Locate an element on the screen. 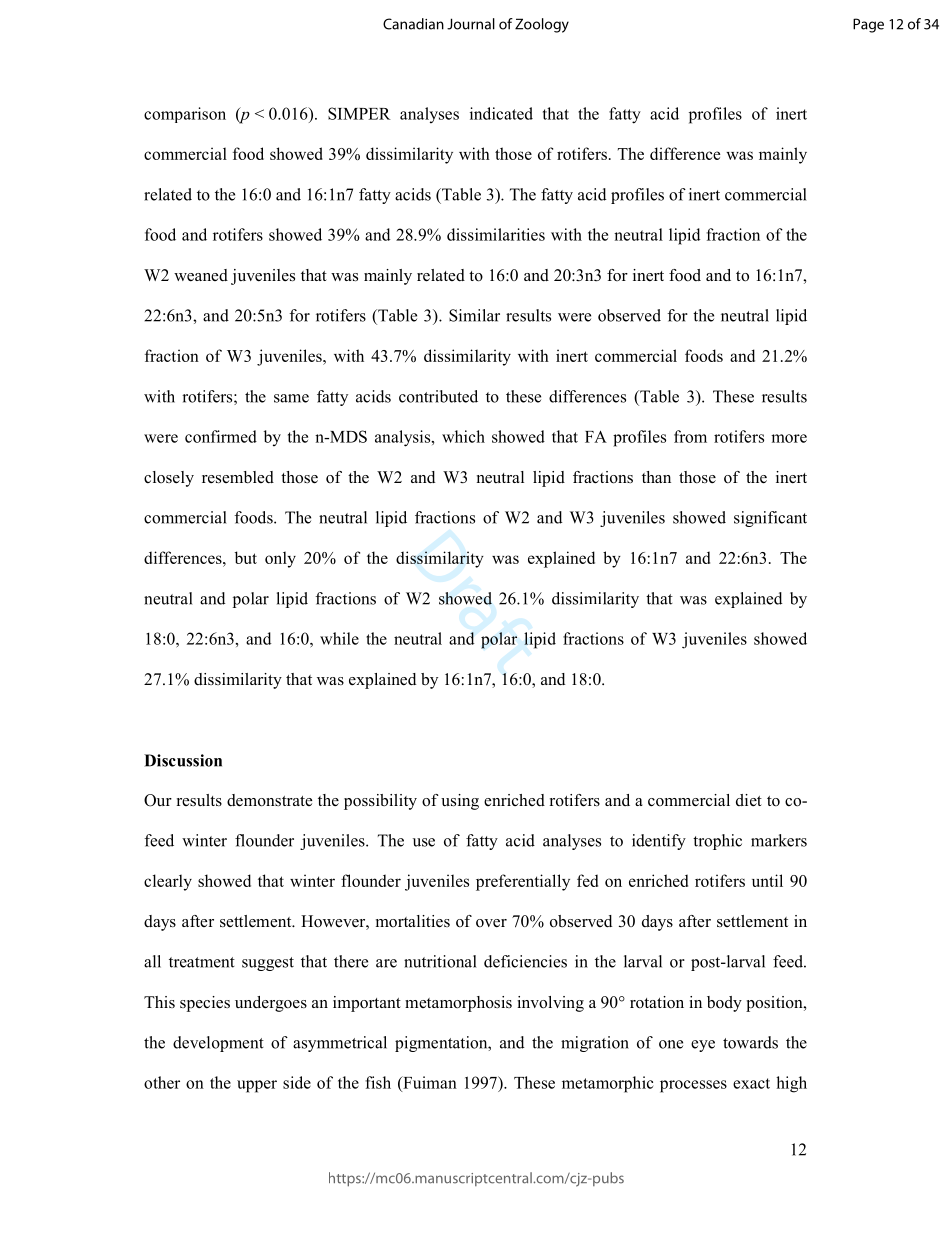  more is located at coordinates (789, 438).
